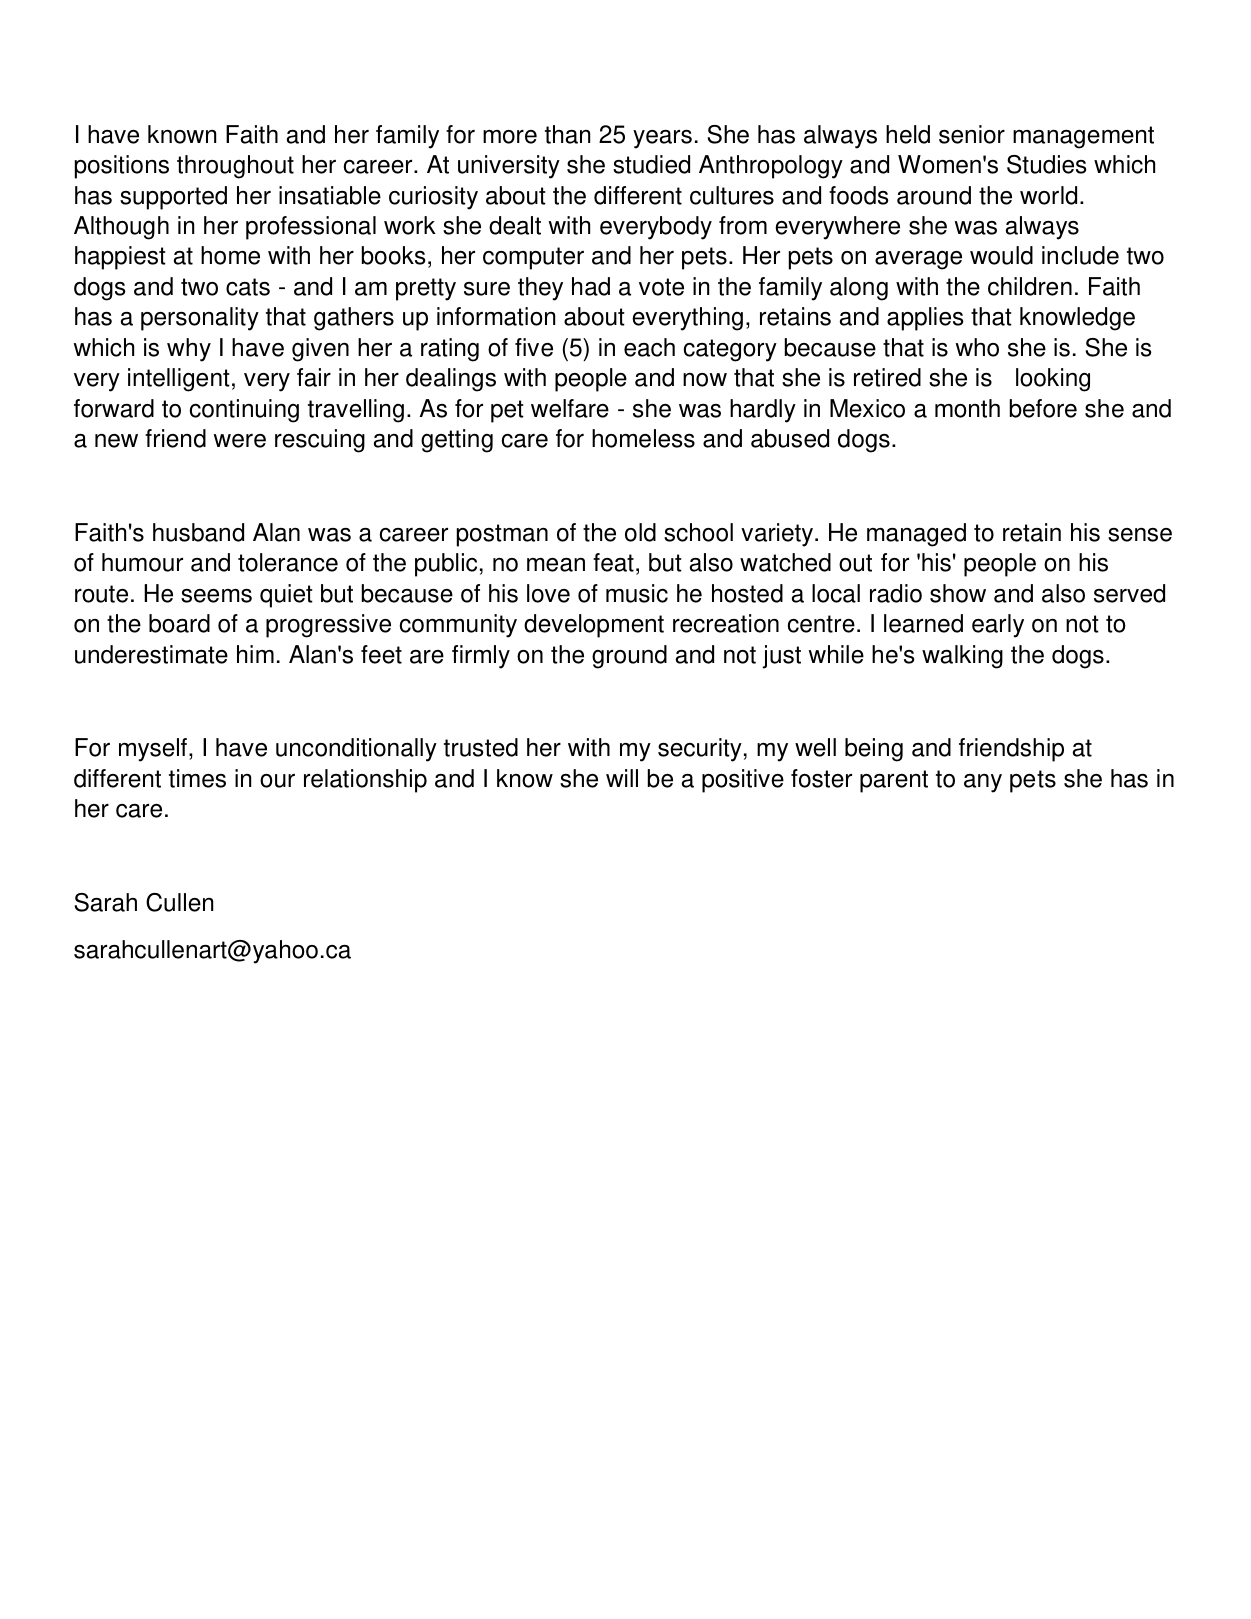 This image has width=1251, height=1619. I want to click on any, so click(983, 783).
